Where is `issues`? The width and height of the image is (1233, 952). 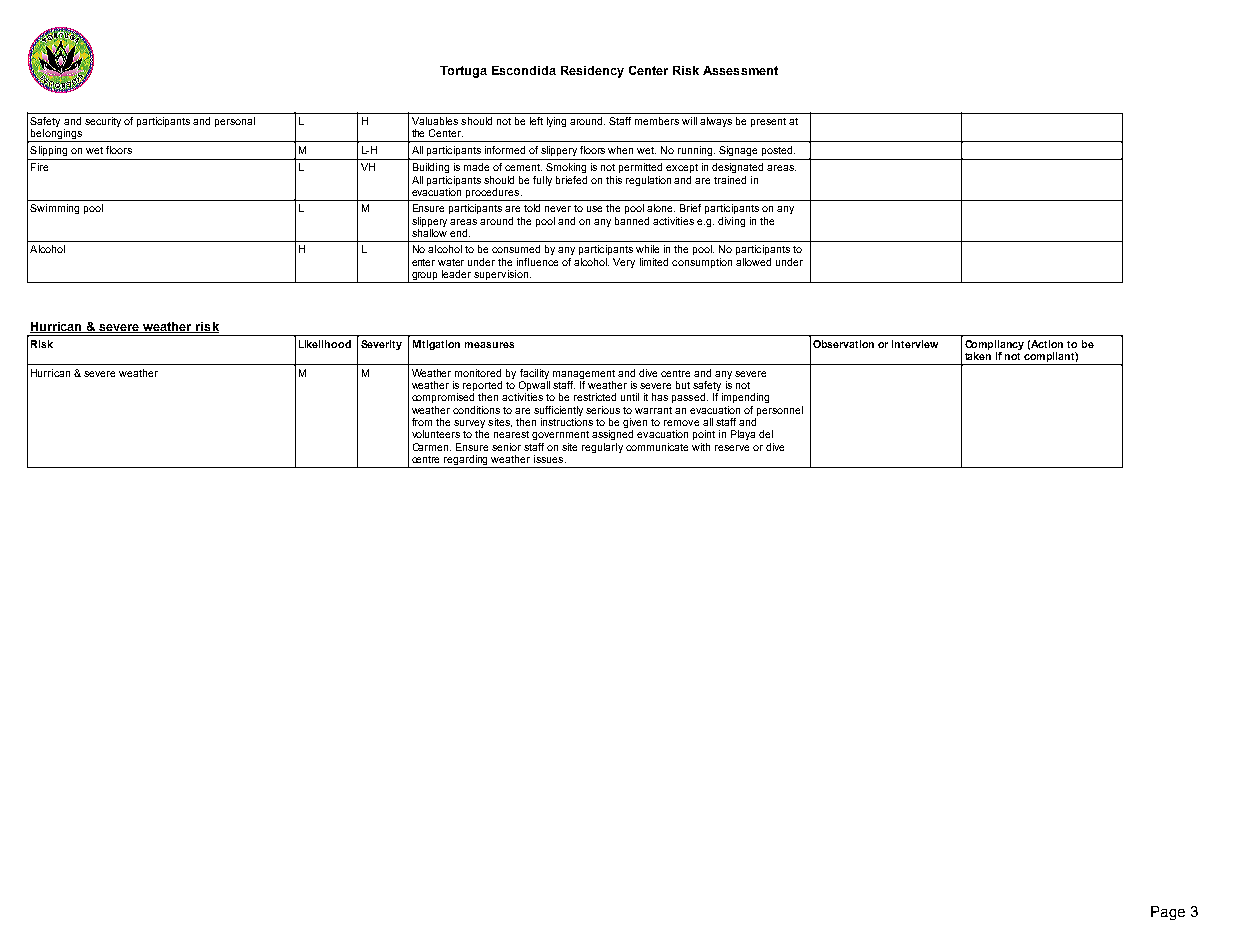
issues is located at coordinates (550, 459).
